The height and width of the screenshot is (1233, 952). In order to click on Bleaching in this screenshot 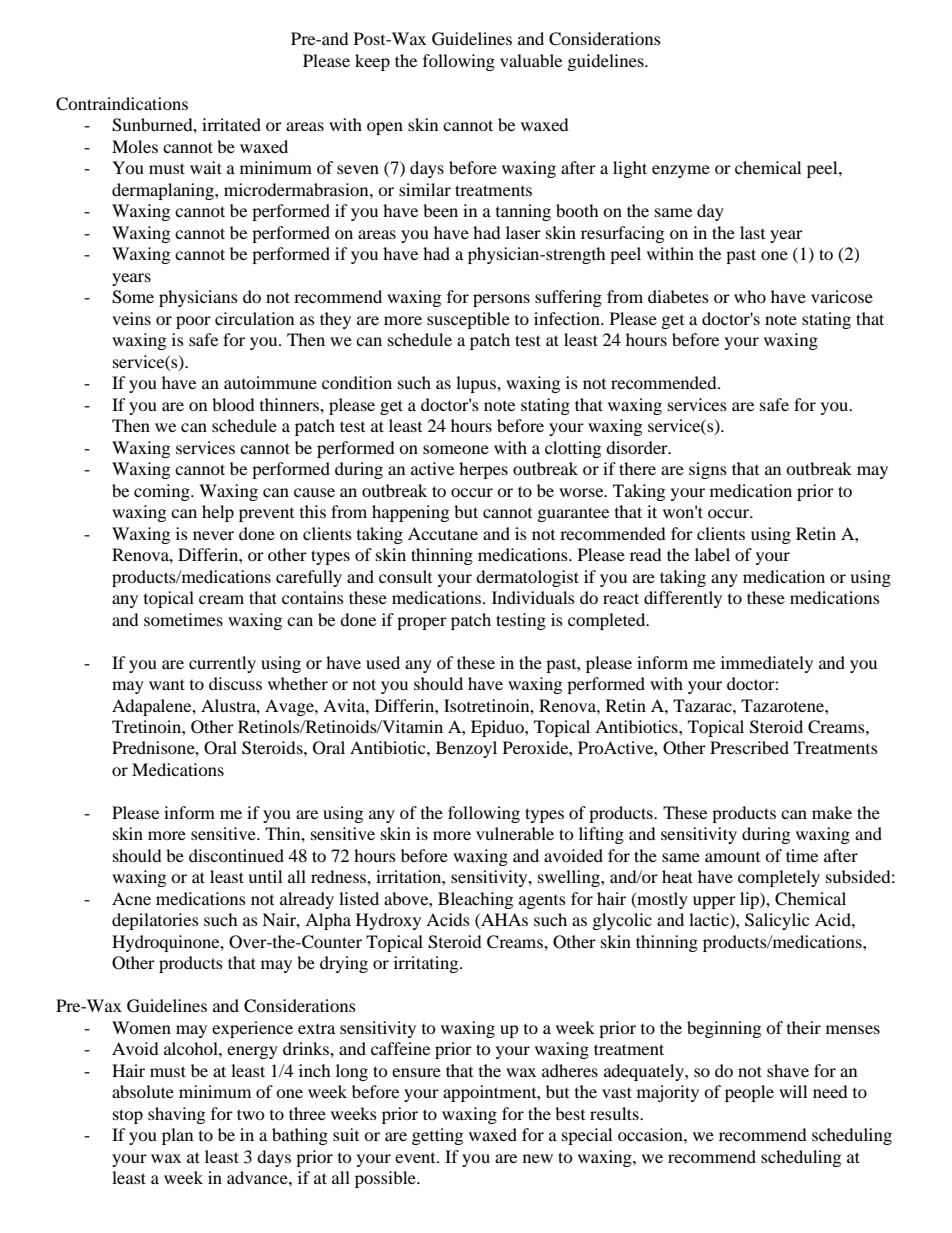, I will do `click(475, 900)`.
